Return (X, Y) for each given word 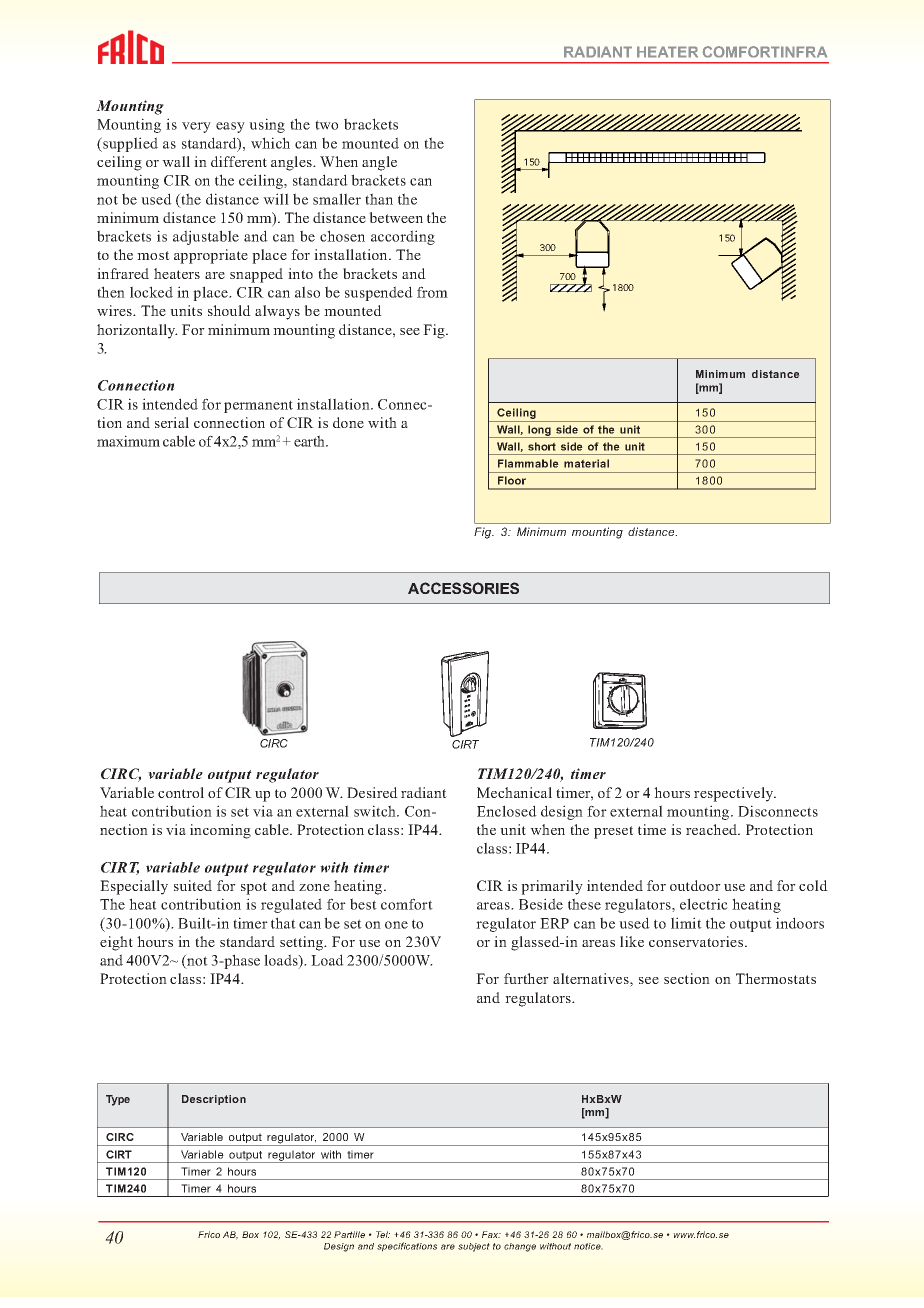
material (586, 463)
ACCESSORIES (463, 588)
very (196, 127)
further (526, 978)
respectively (735, 794)
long (539, 431)
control (181, 792)
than (379, 199)
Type (118, 1100)
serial (172, 422)
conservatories (697, 941)
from (432, 292)
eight (116, 943)
